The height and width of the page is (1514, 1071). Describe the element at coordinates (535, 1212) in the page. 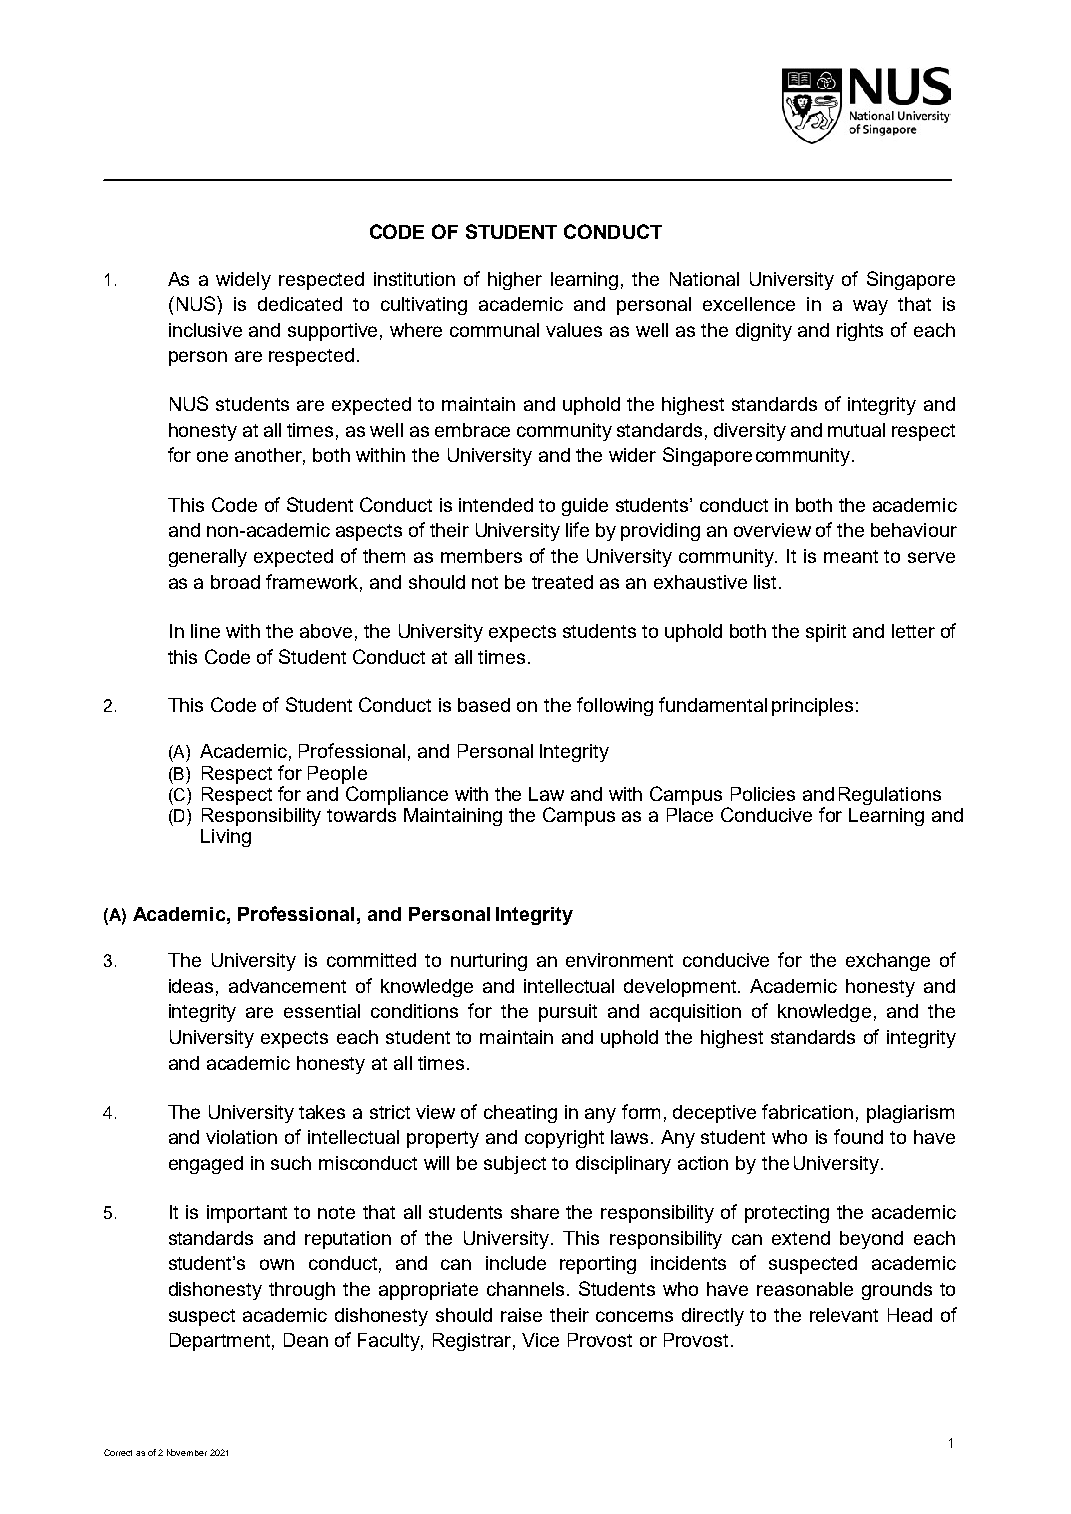

I see `share` at that location.
